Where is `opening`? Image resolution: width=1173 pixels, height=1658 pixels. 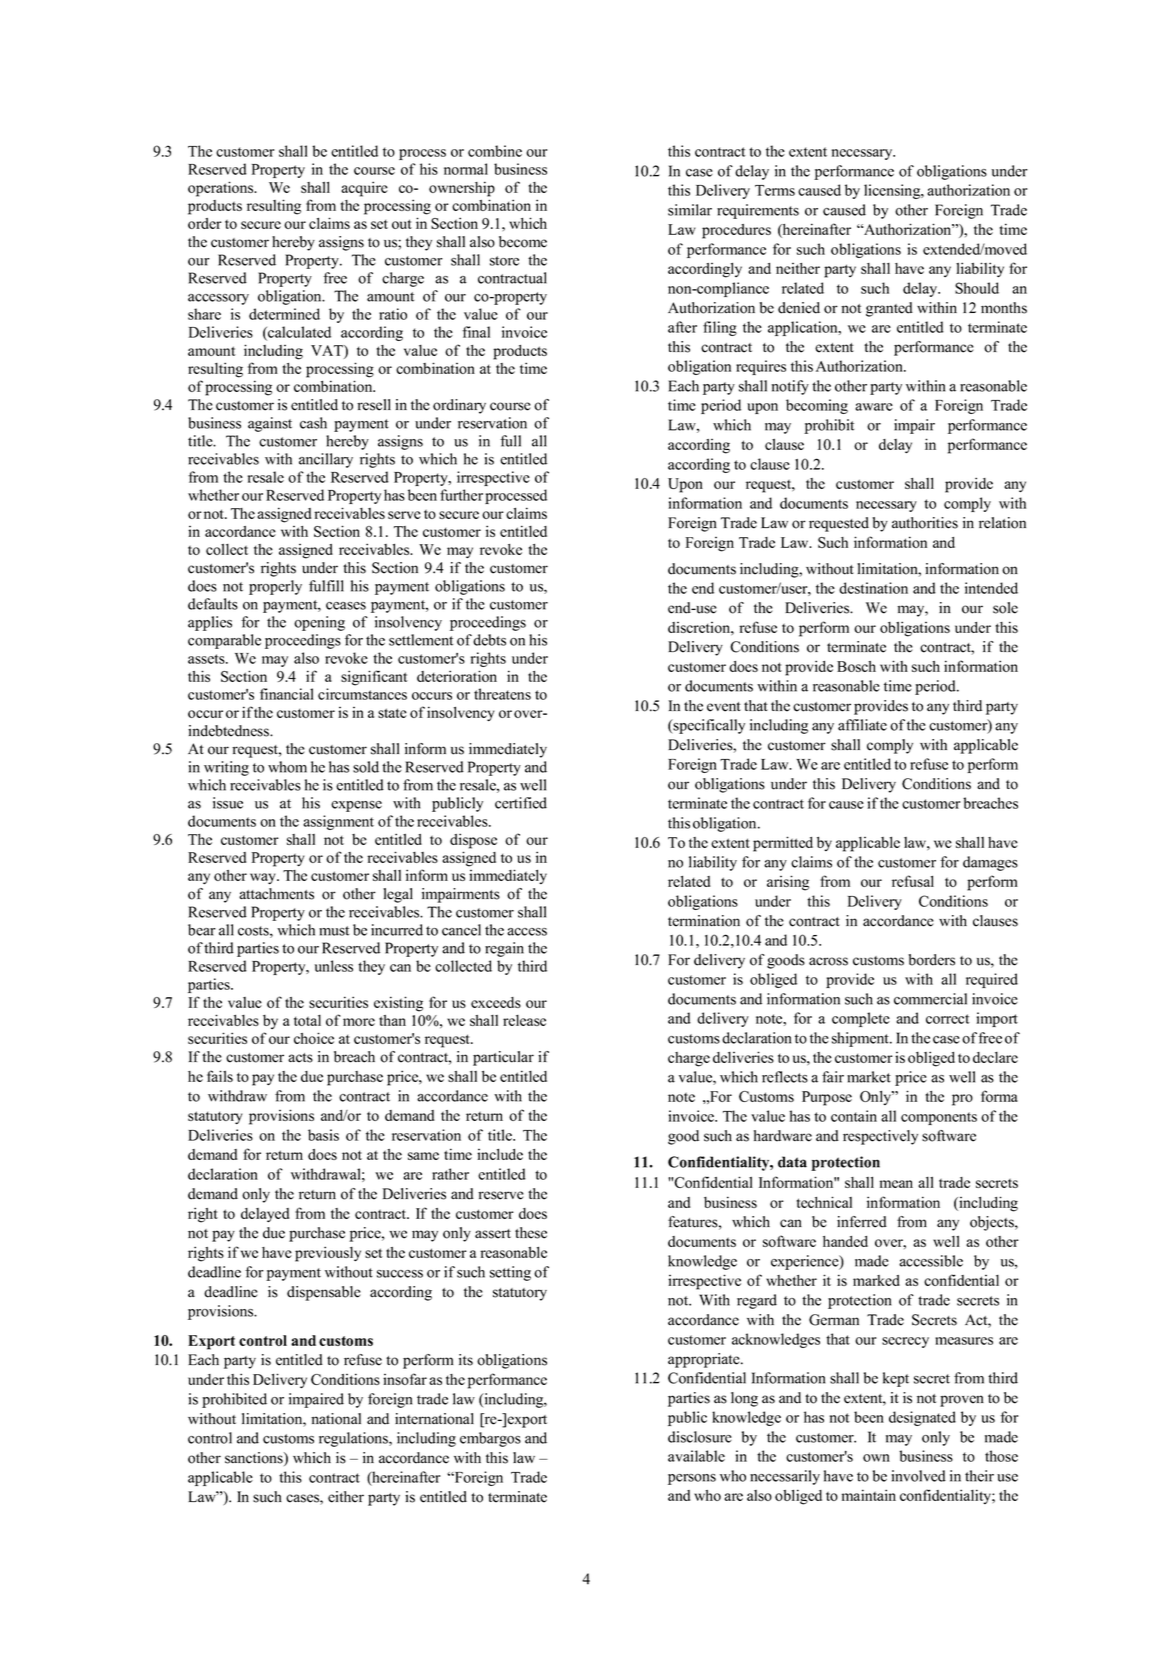
opening is located at coordinates (319, 623).
